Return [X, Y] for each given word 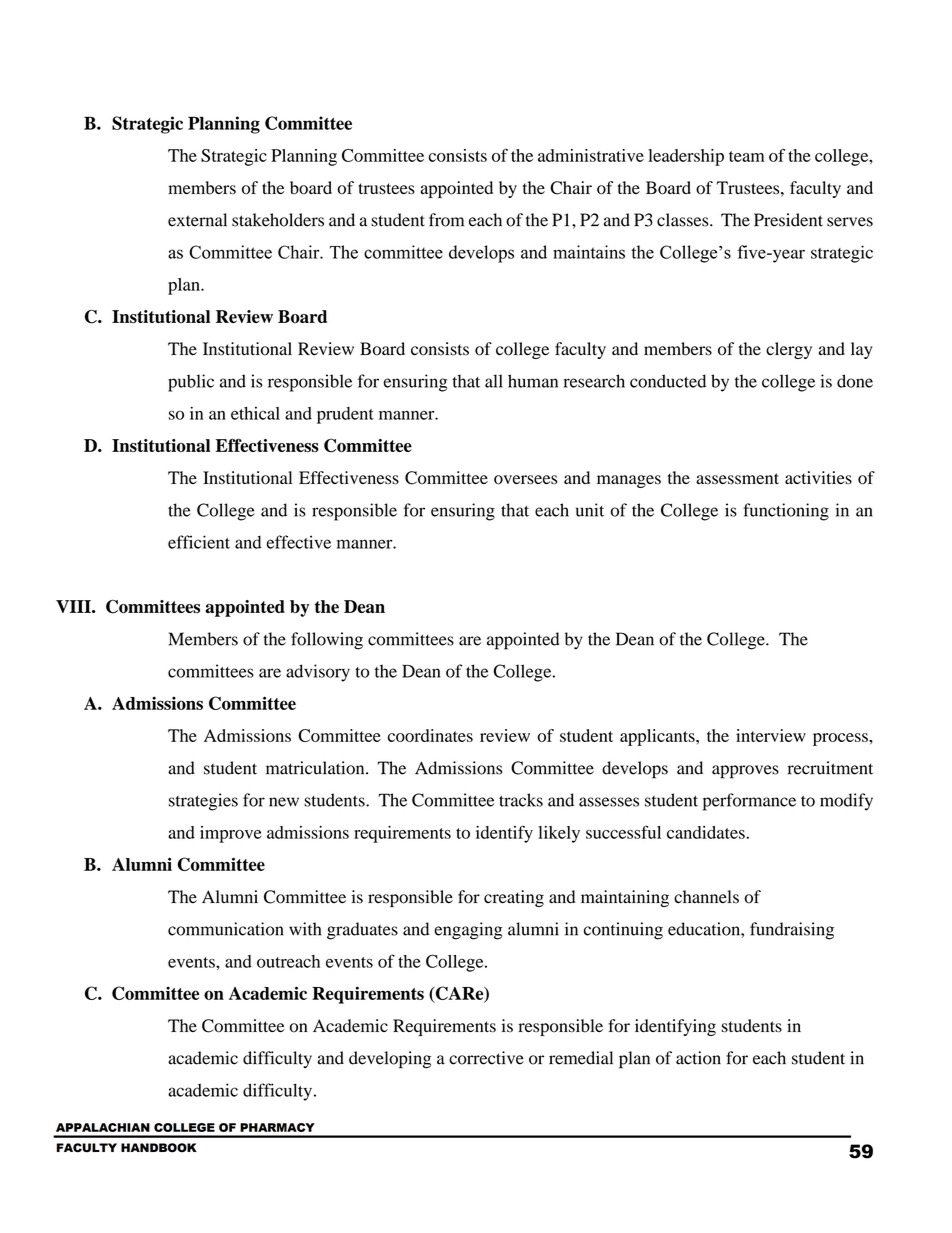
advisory [318, 673]
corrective [486, 1058]
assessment [737, 479]
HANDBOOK [159, 1148]
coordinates [430, 735]
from [446, 220]
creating [514, 898]
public [191, 383]
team [747, 156]
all [494, 381]
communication [226, 929]
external [197, 220]
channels [706, 897]
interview [771, 735]
